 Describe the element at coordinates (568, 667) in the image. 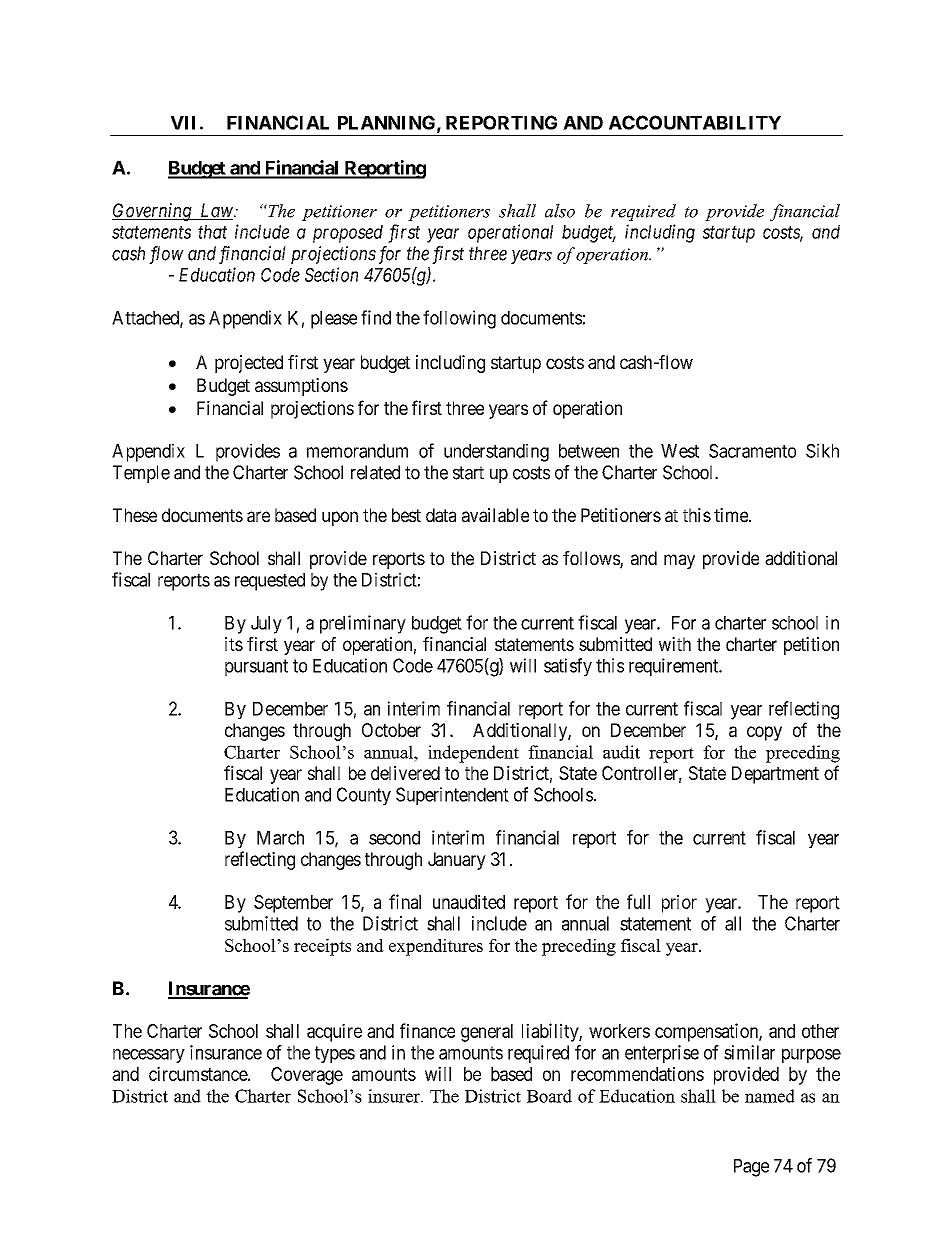

I see `satisfy` at that location.
